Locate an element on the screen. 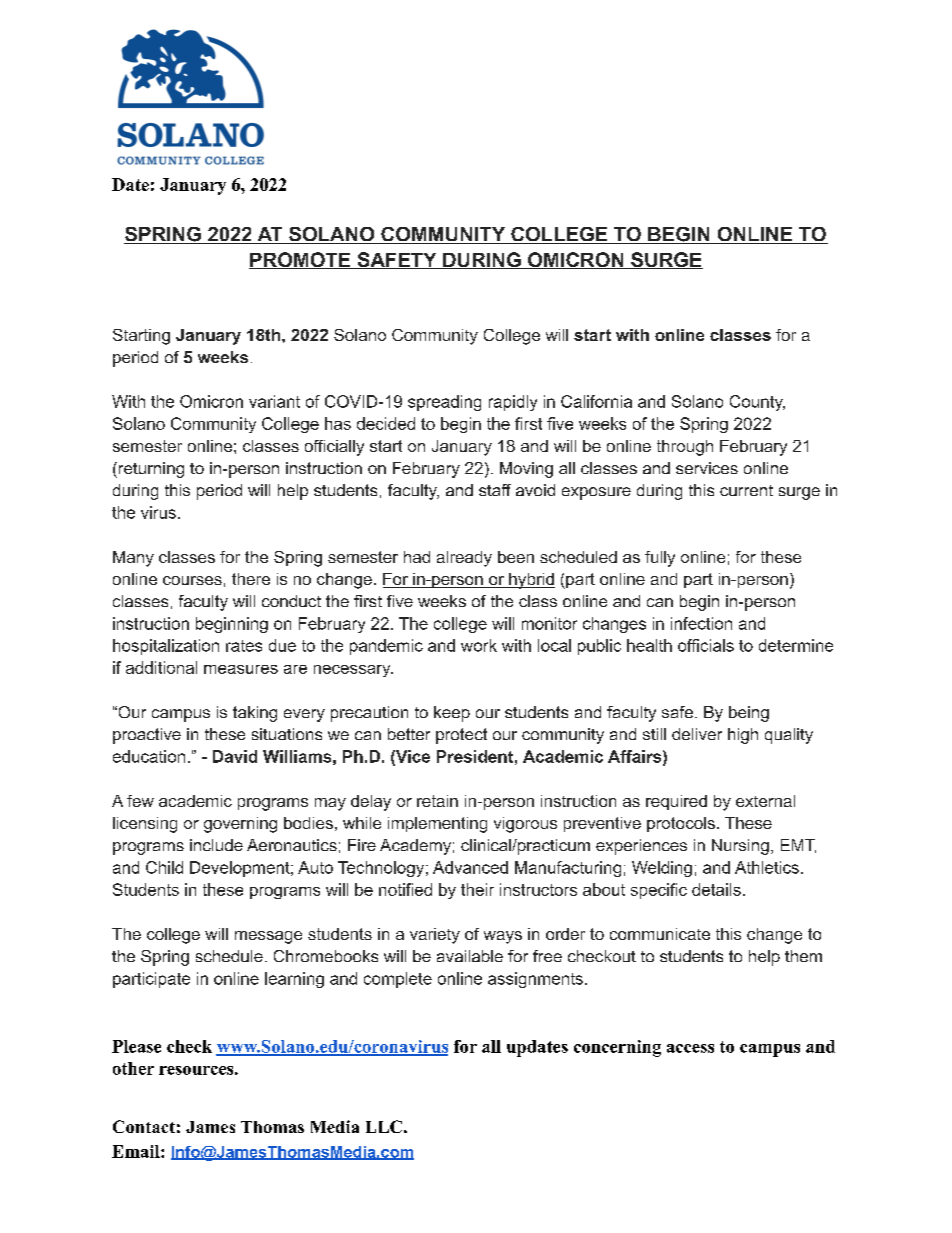  Nursing is located at coordinates (740, 847).
